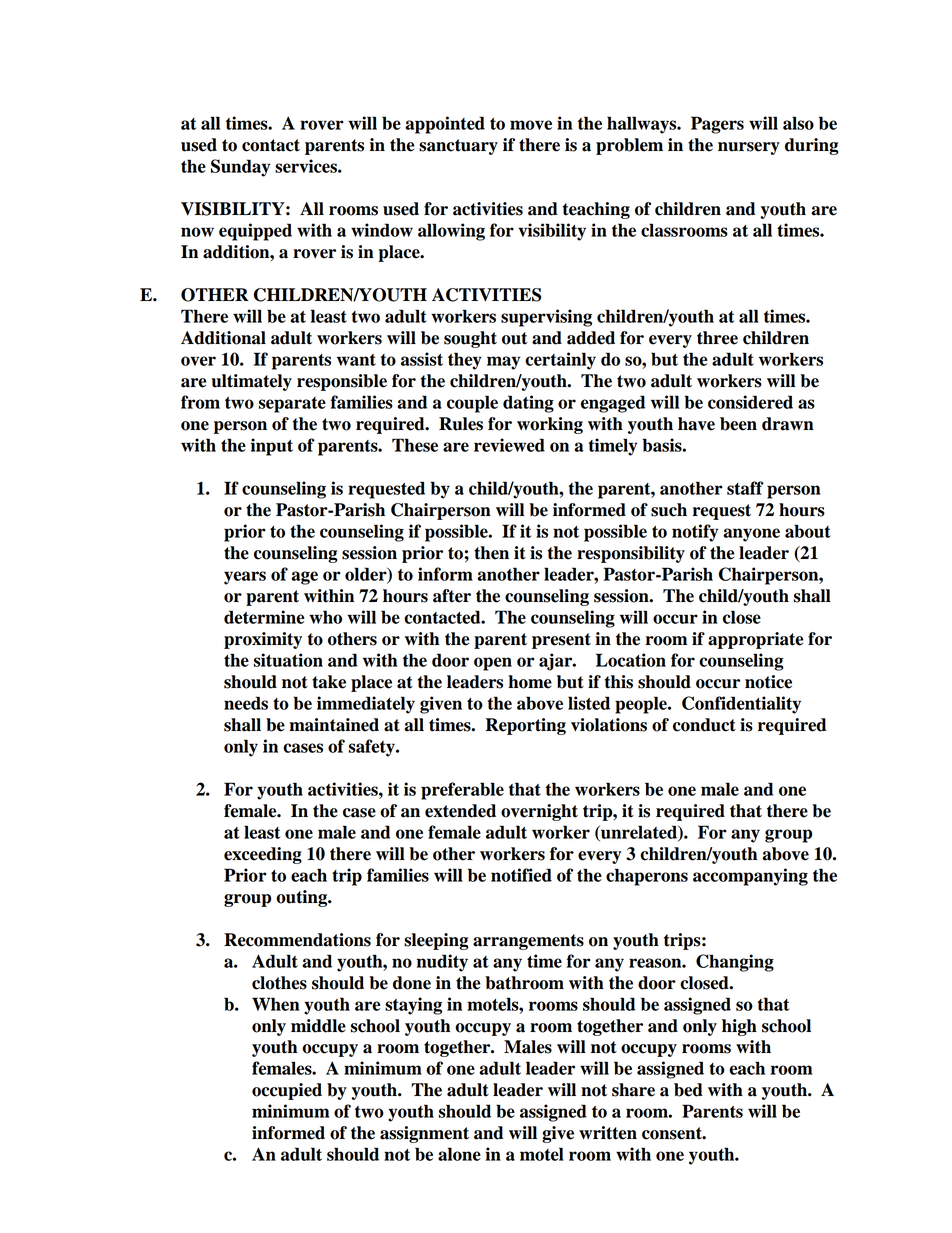 This screenshot has width=952, height=1233. I want to click on appropriate, so click(756, 640).
